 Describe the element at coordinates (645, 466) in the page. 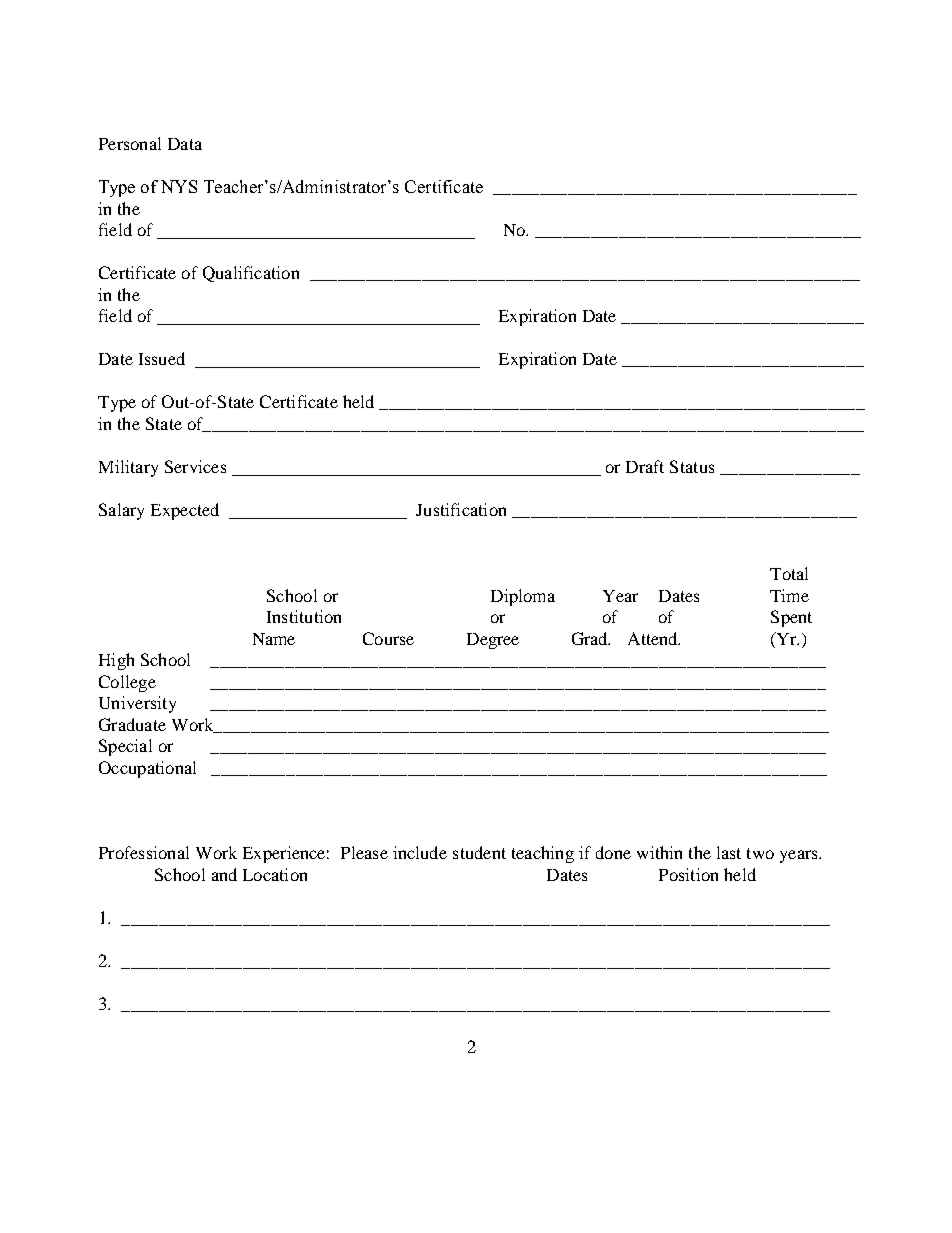

I see `Draft` at that location.
